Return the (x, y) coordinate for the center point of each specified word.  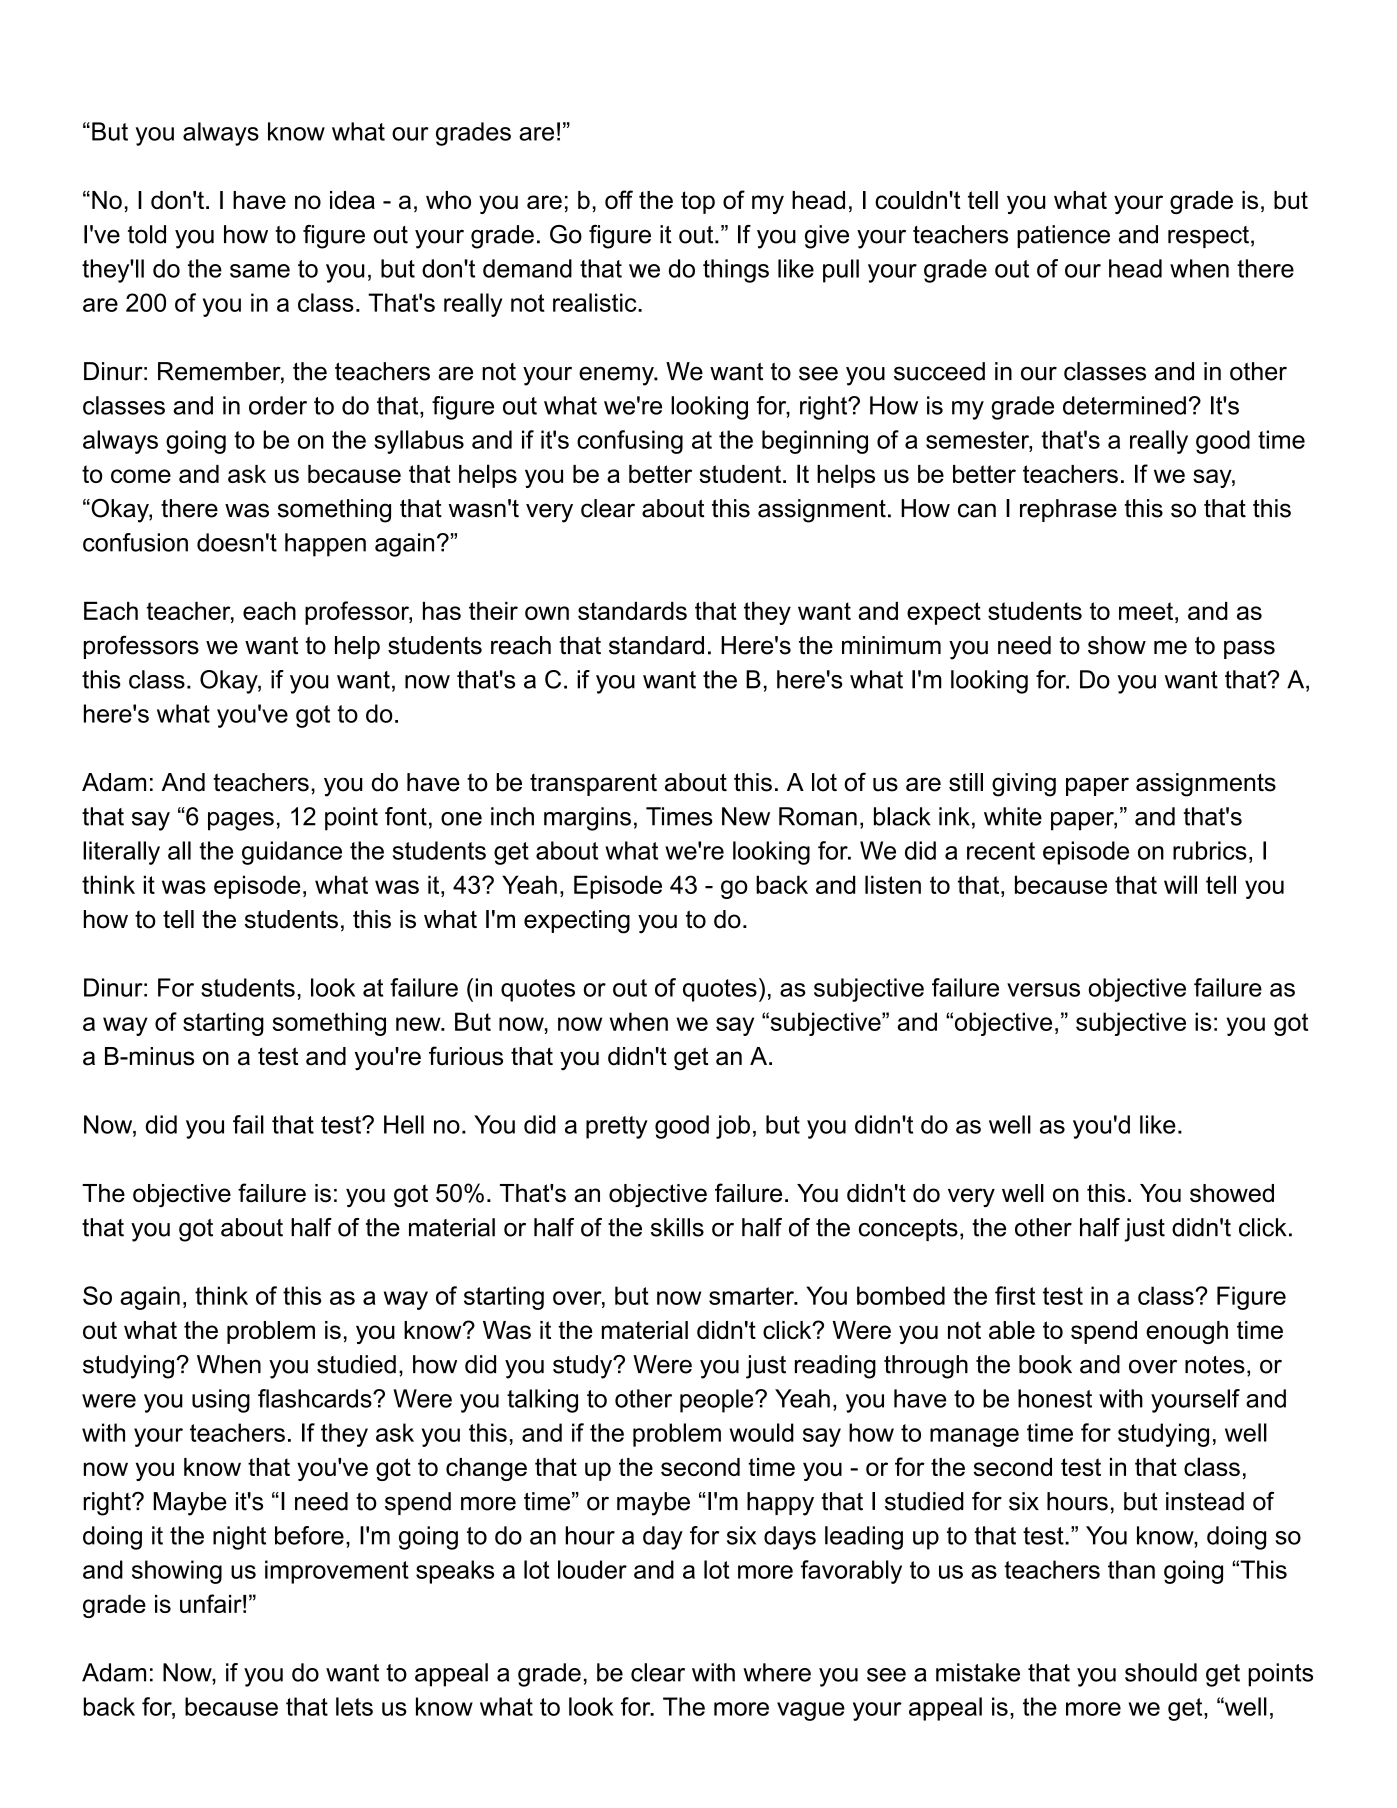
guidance (292, 853)
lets (354, 1706)
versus (1043, 990)
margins (587, 819)
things (736, 271)
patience (1063, 236)
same (260, 271)
